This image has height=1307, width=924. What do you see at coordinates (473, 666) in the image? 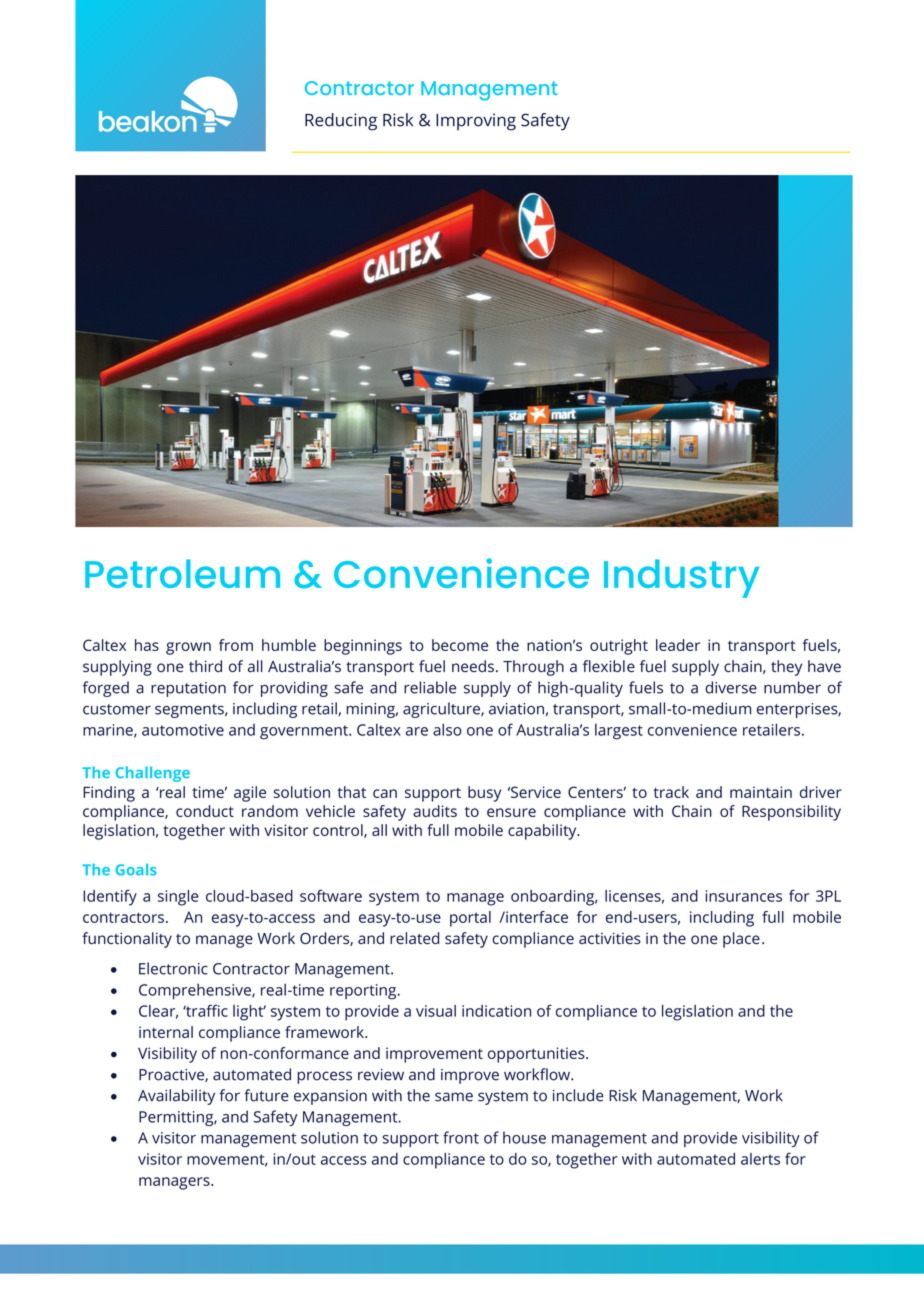
I see `needs` at bounding box center [473, 666].
